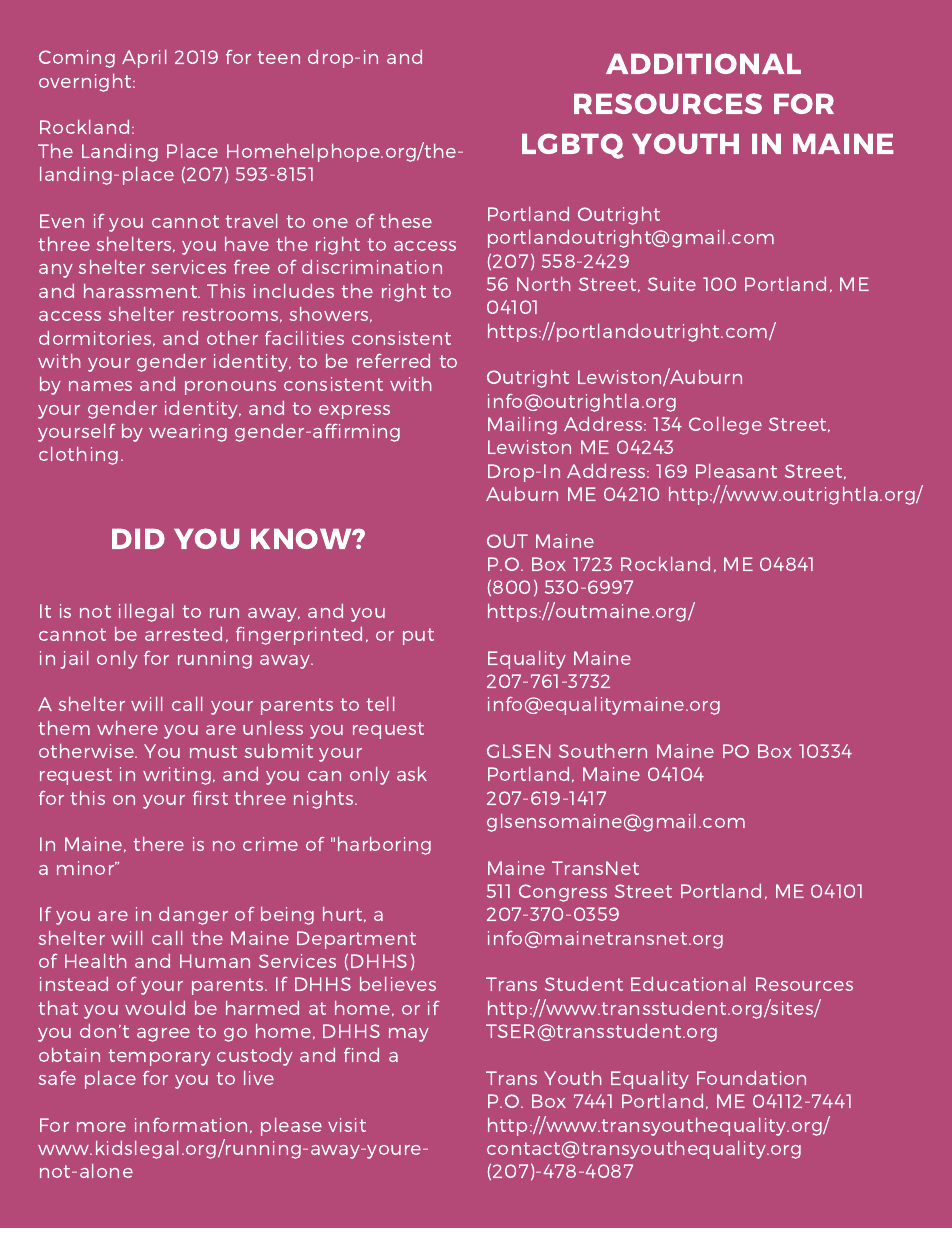 The height and width of the screenshot is (1233, 952). Describe the element at coordinates (144, 59) in the screenshot. I see `April` at that location.
